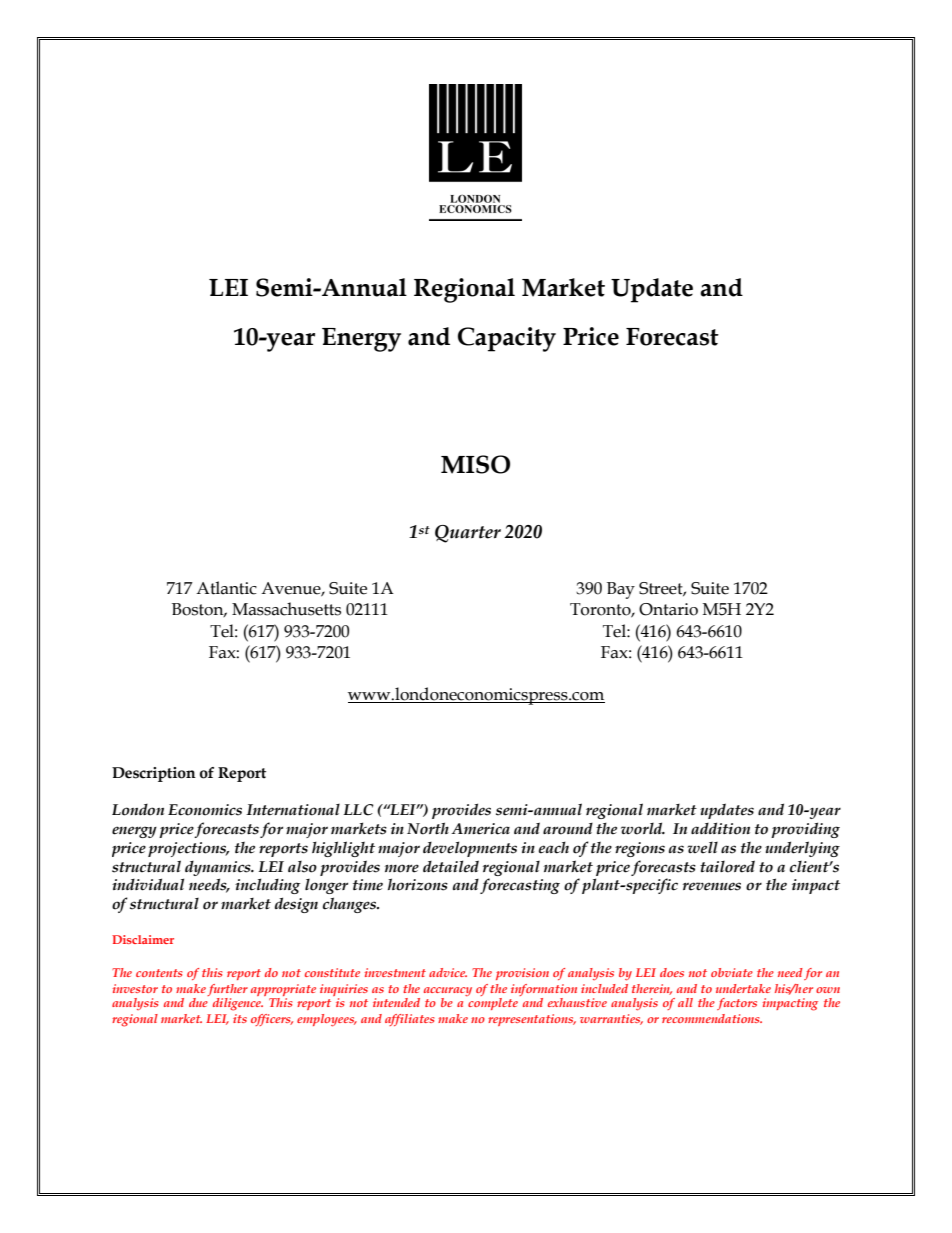  I want to click on Quarter, so click(468, 534).
